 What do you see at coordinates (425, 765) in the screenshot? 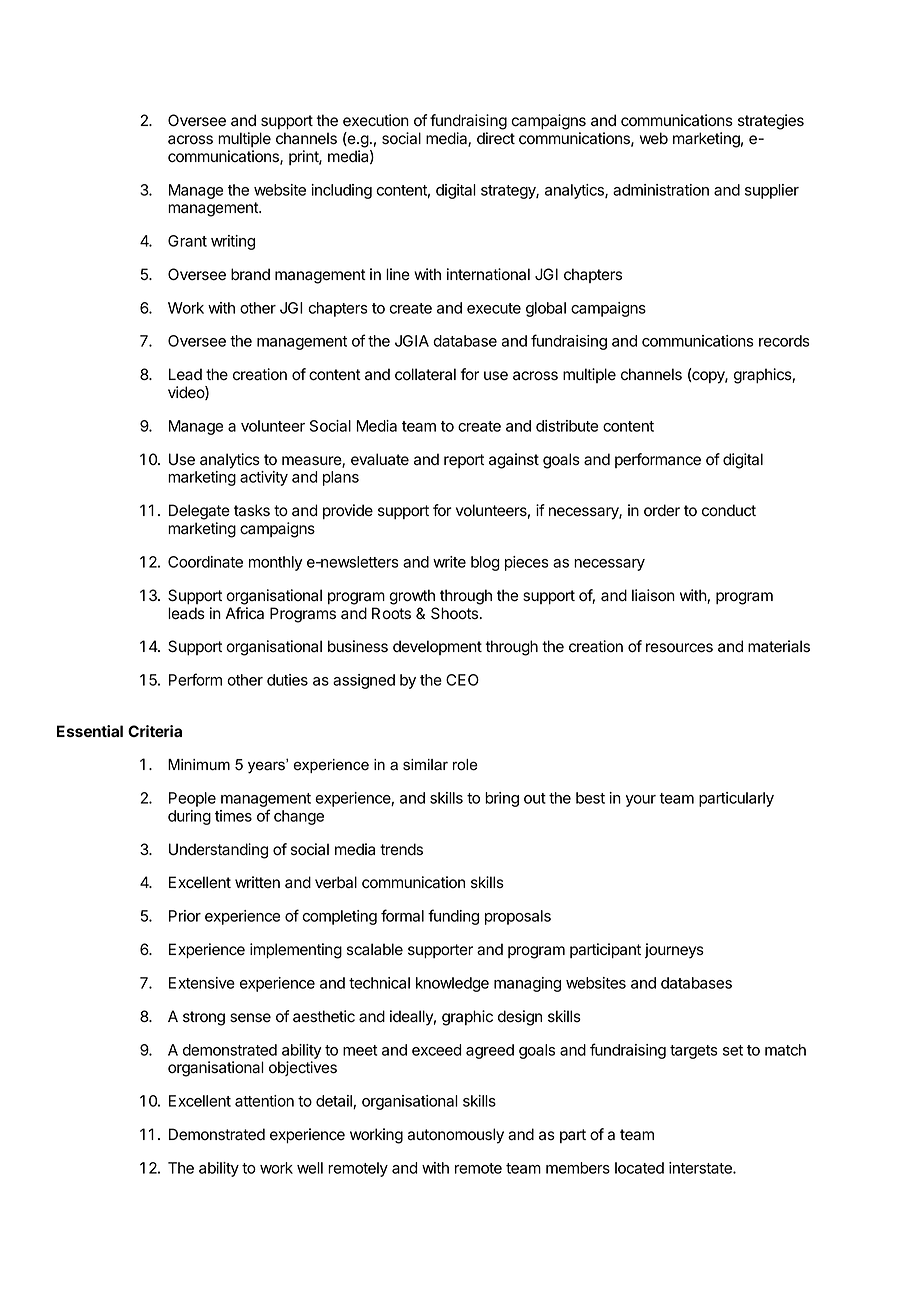
I see `similar` at bounding box center [425, 765].
